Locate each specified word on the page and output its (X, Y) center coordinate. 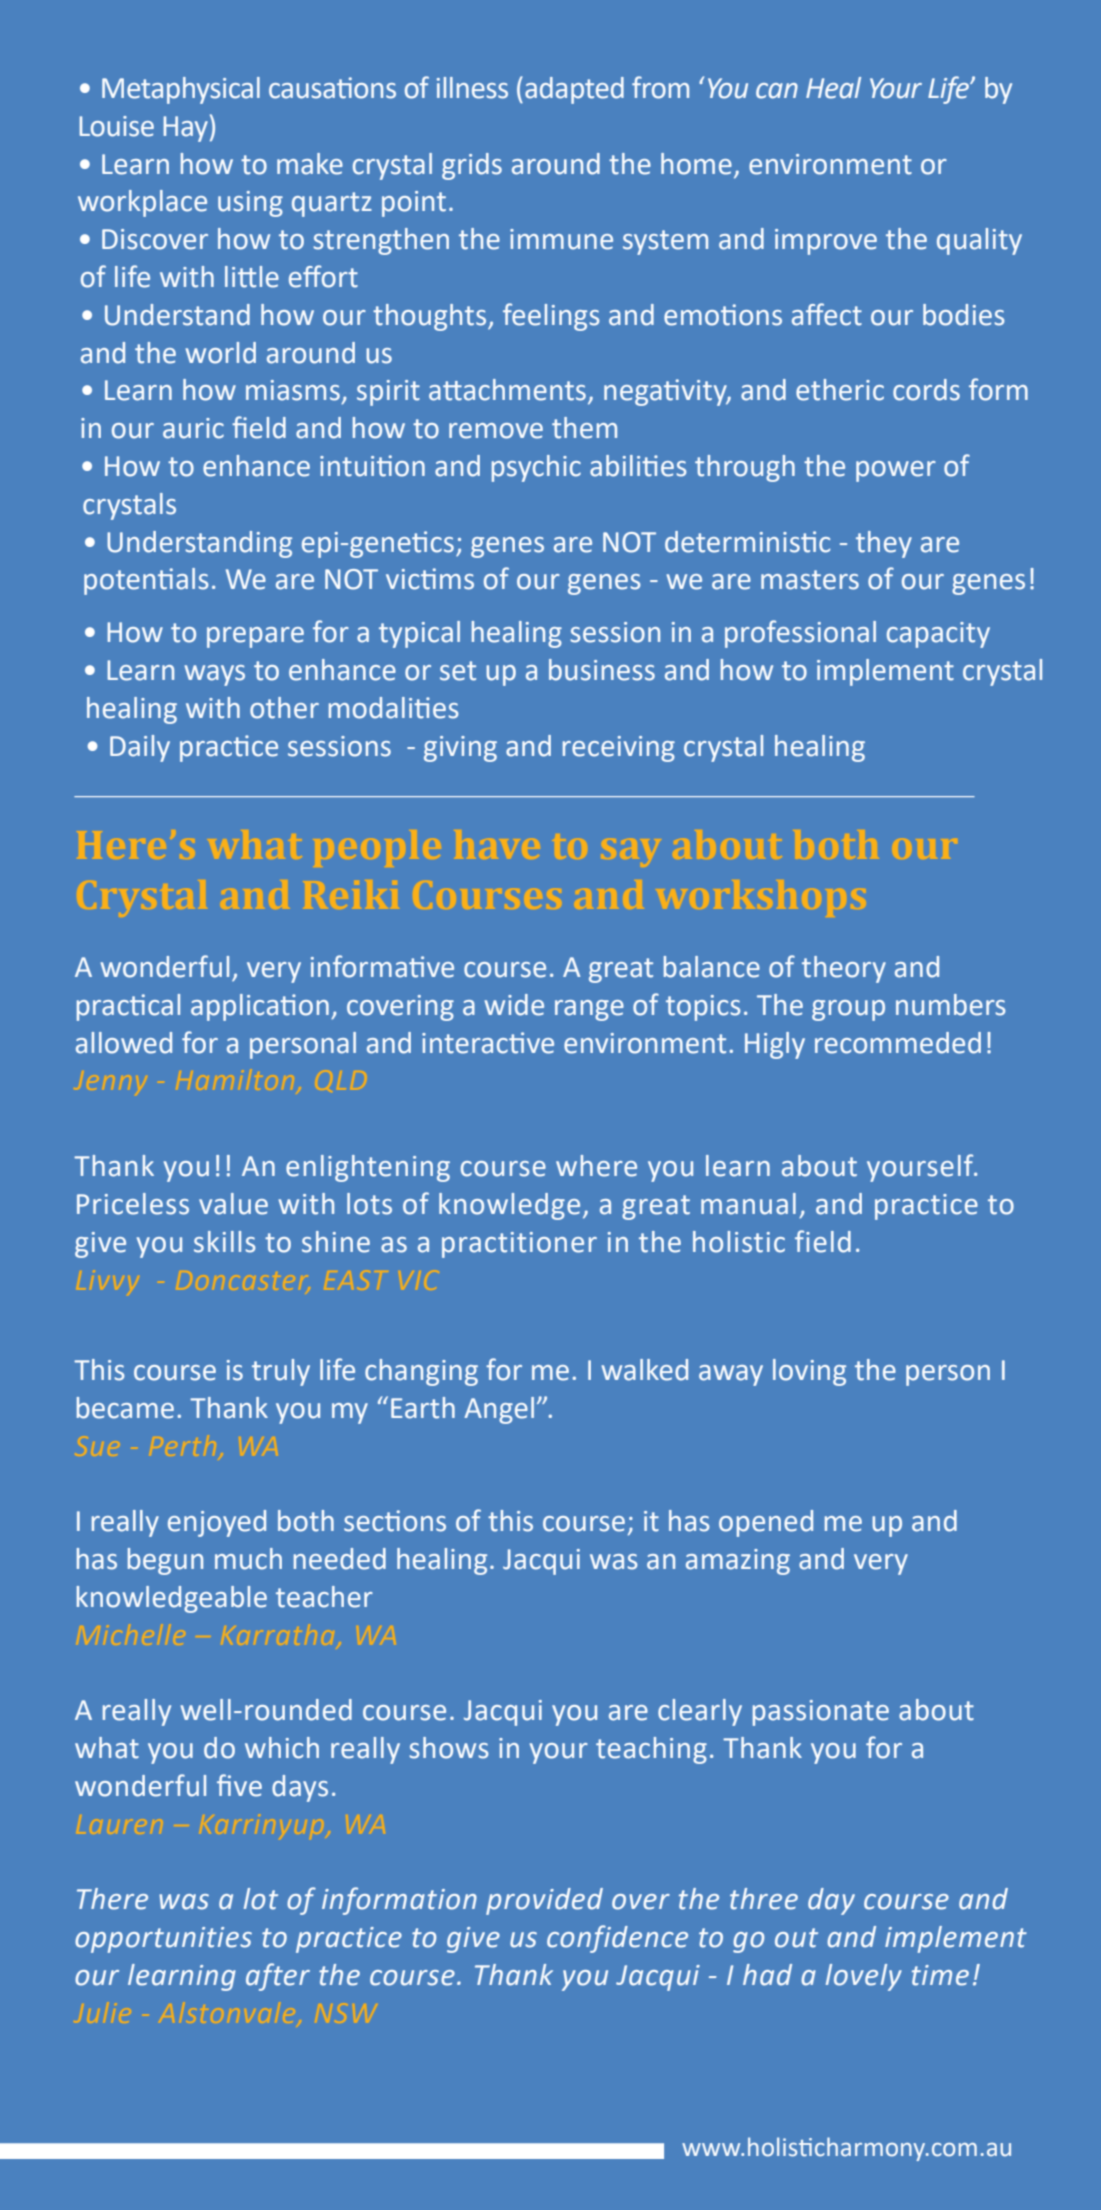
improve (826, 242)
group (848, 1010)
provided (544, 1901)
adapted (574, 90)
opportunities (163, 1940)
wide (514, 1005)
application (260, 1007)
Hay (185, 129)
